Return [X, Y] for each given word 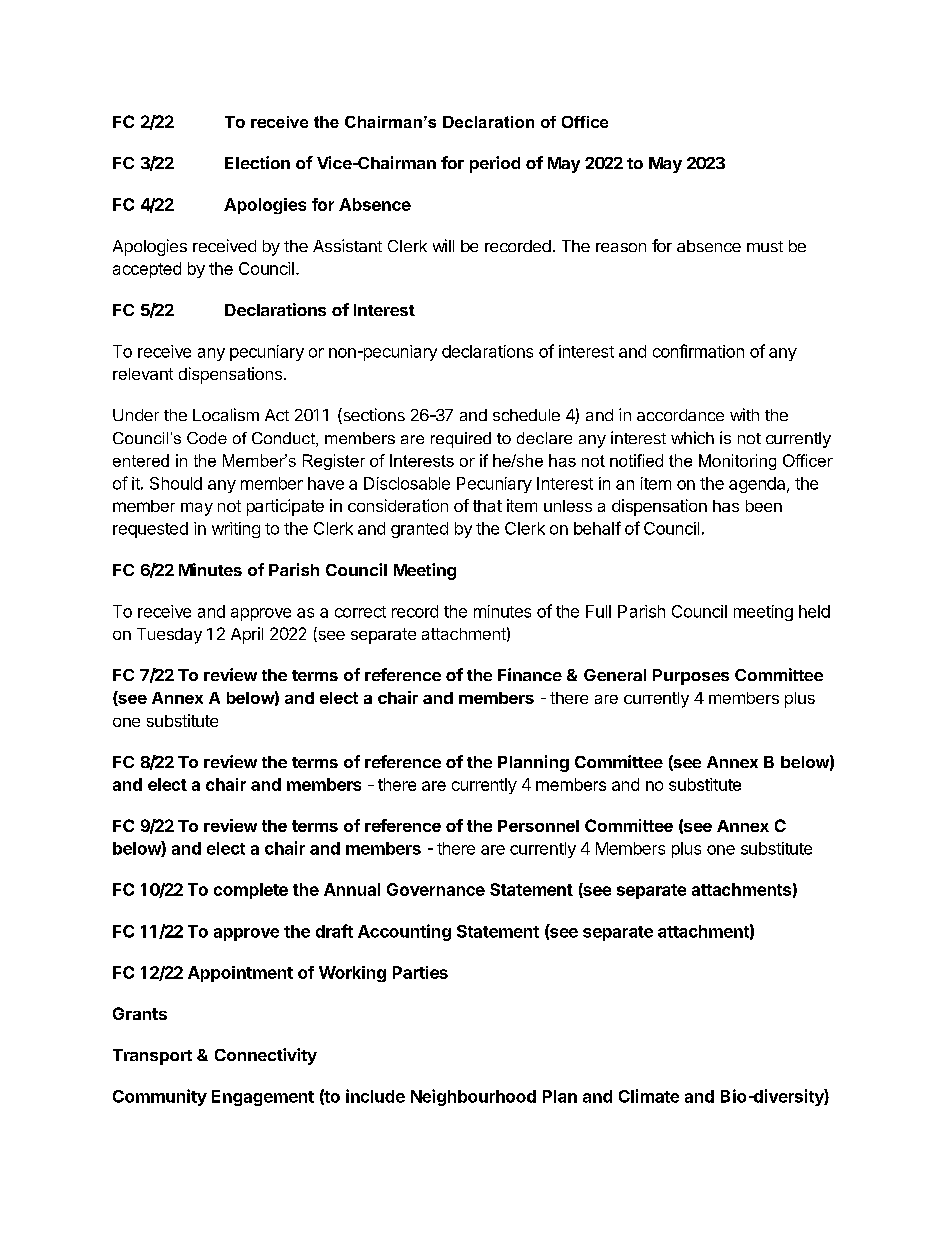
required [461, 440]
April [247, 635]
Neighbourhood [473, 1097]
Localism [226, 414]
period [495, 164]
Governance [436, 889]
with [744, 414]
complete [251, 891]
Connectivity [266, 1056]
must [765, 246]
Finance [530, 674]
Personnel [538, 826]
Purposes [691, 677]
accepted [147, 270]
